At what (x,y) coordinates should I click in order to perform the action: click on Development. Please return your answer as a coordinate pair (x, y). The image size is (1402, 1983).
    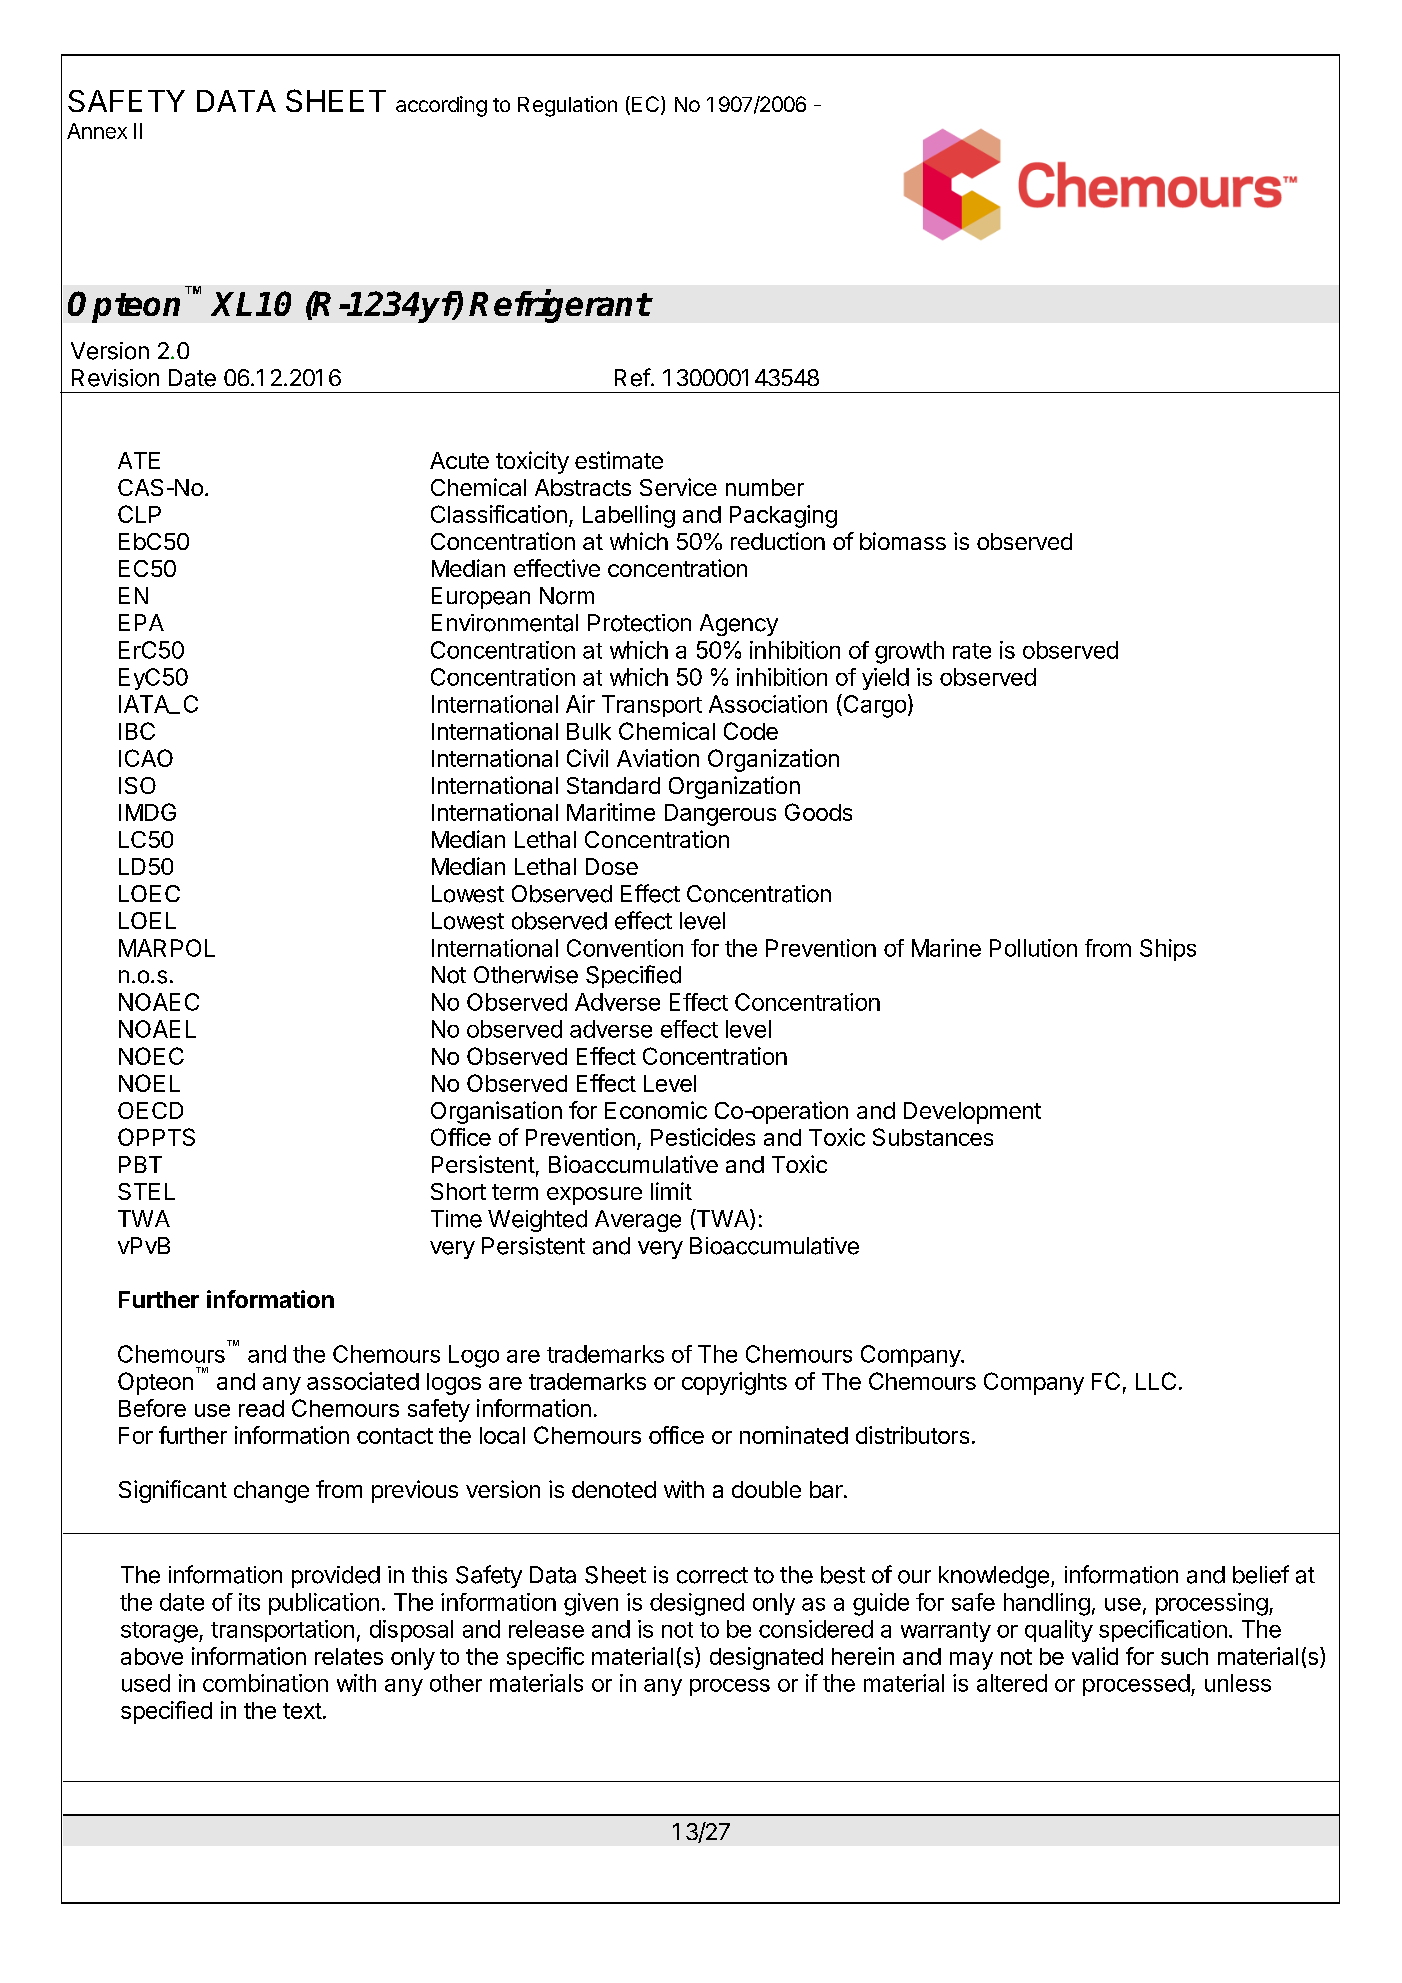
    Looking at the image, I should click on (972, 1113).
